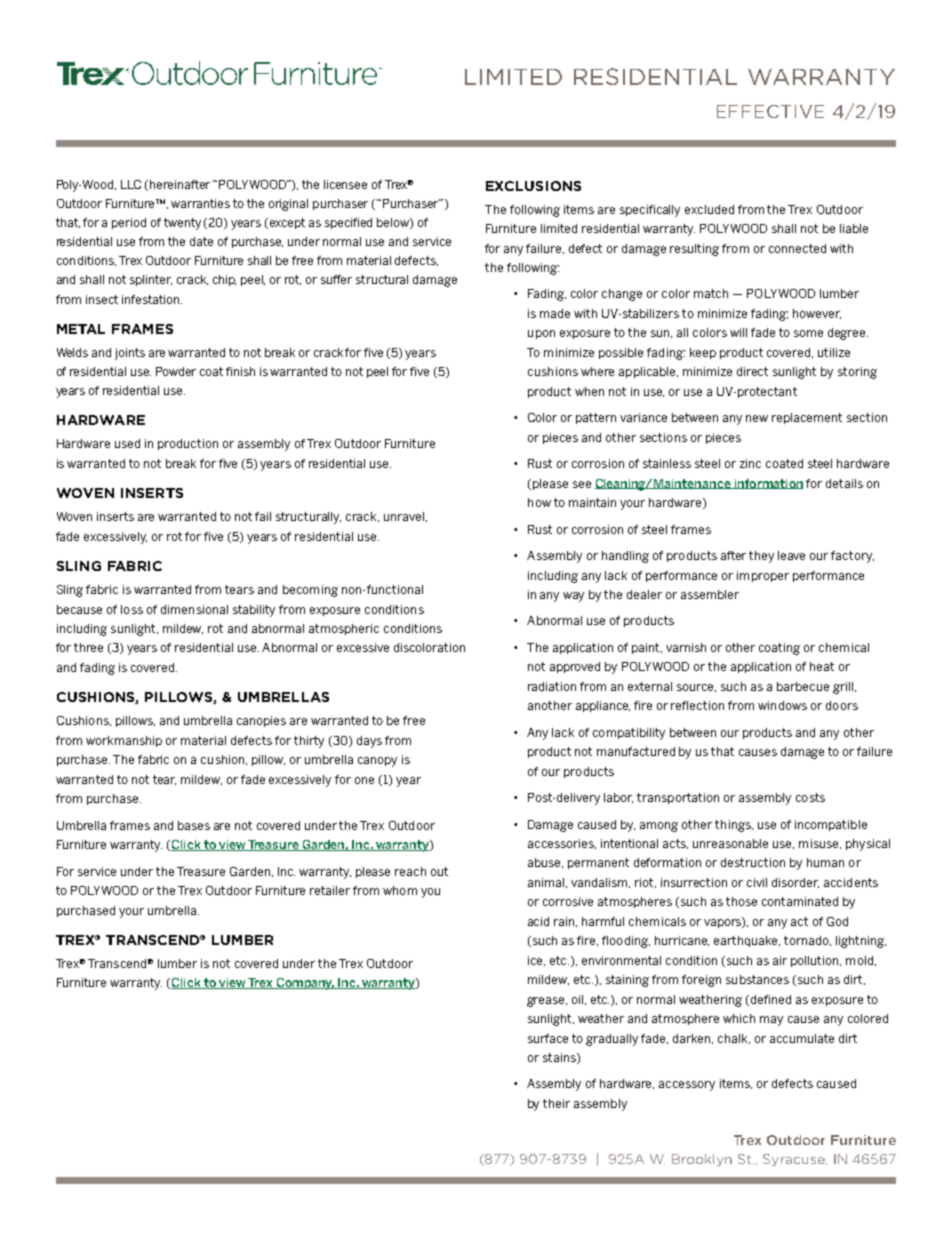 The width and height of the screenshot is (952, 1233). What do you see at coordinates (552, 686) in the screenshot?
I see `radiation` at bounding box center [552, 686].
